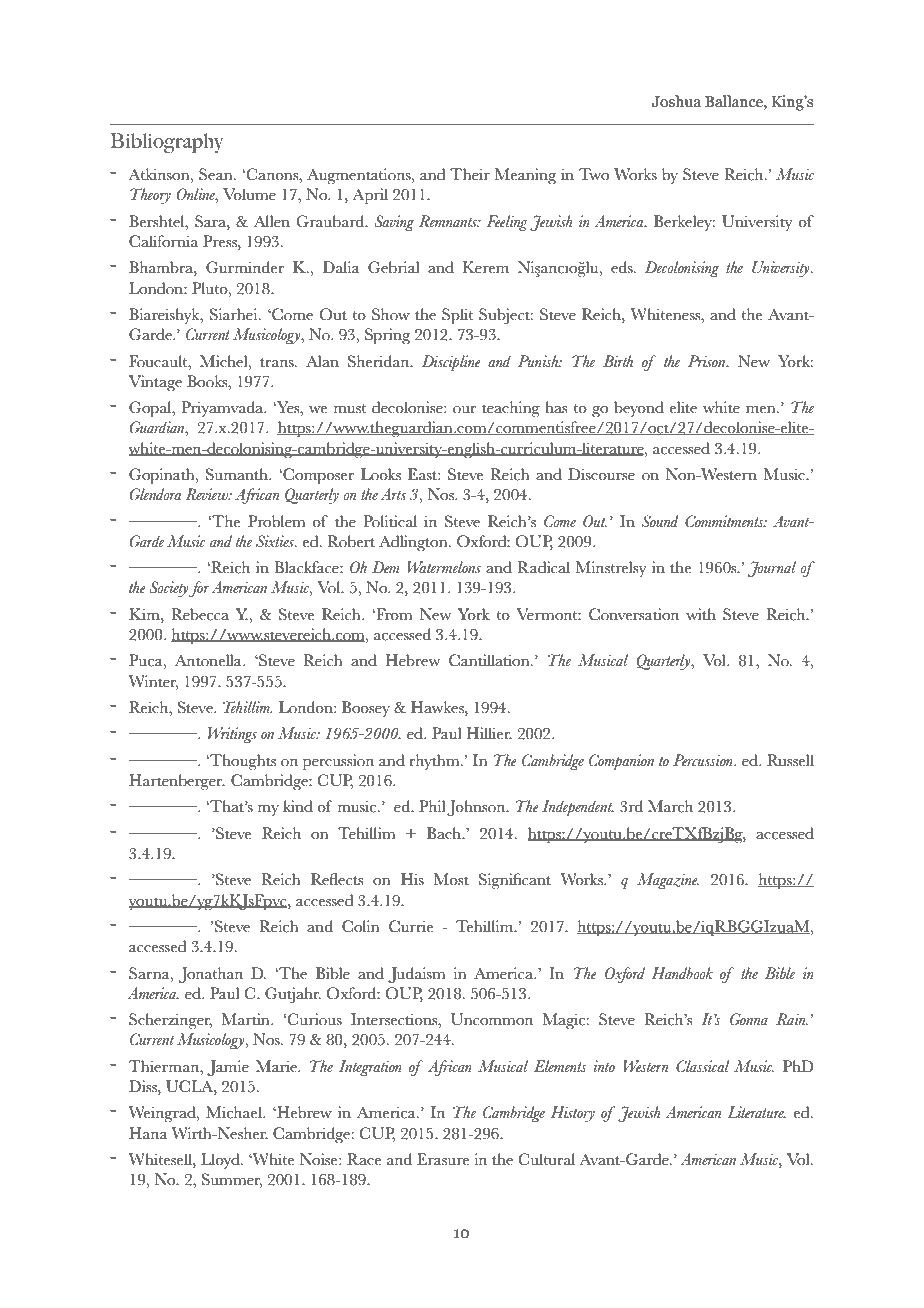 This screenshot has width=924, height=1308. What do you see at coordinates (470, 174) in the screenshot?
I see `Their` at bounding box center [470, 174].
